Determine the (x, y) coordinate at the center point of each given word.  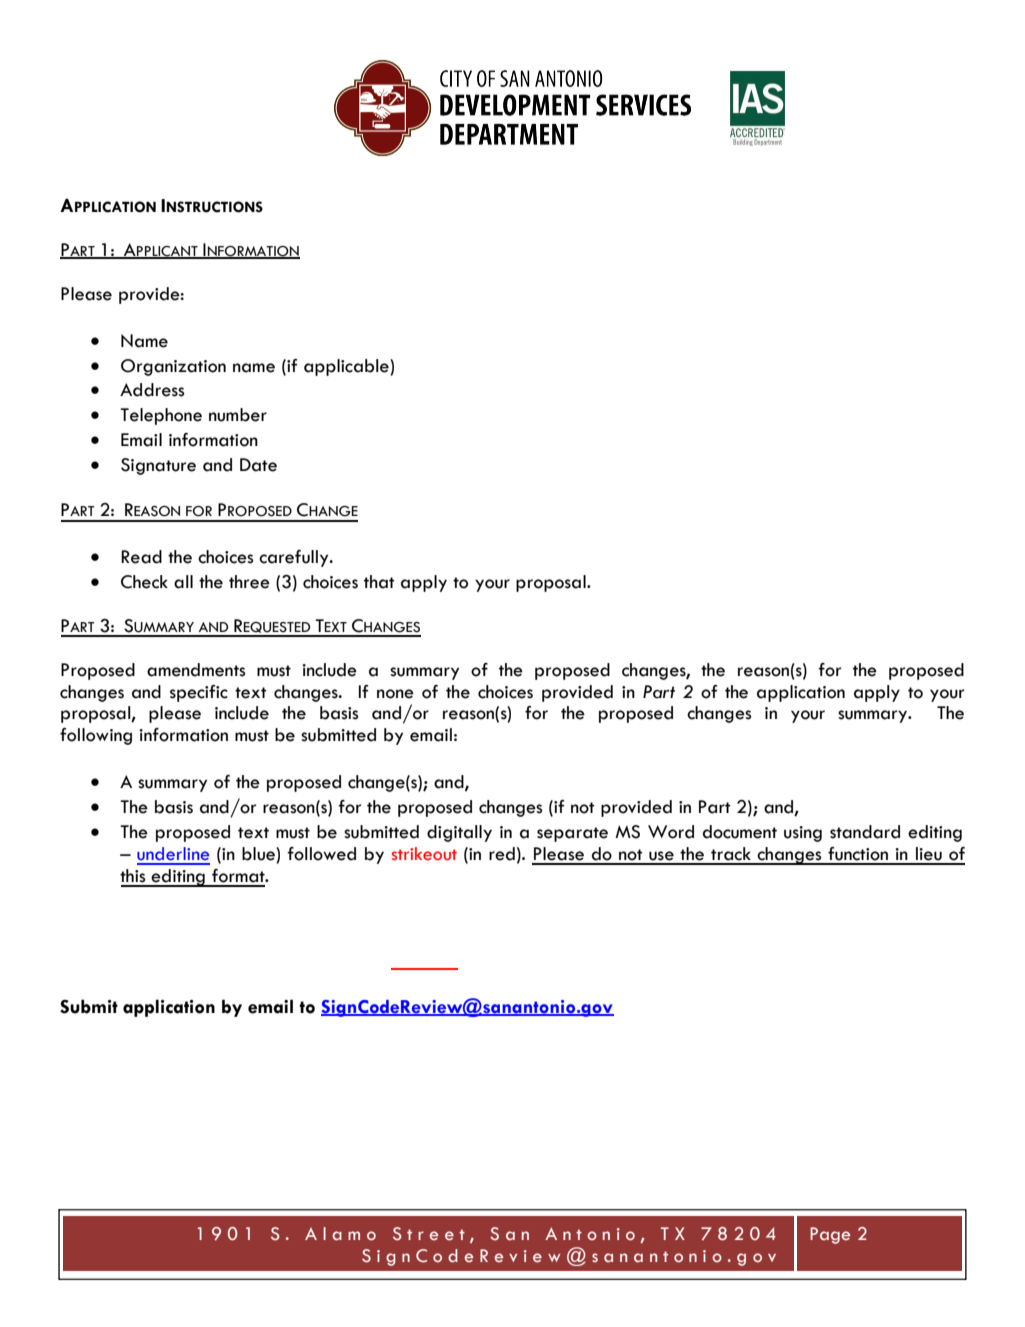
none (395, 694)
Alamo (340, 1234)
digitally (459, 833)
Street (429, 1234)
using (803, 834)
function (858, 854)
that (379, 582)
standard (865, 832)
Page (830, 1235)
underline (173, 854)
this (133, 876)
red (502, 854)
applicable (347, 367)
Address (152, 390)
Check (144, 582)
